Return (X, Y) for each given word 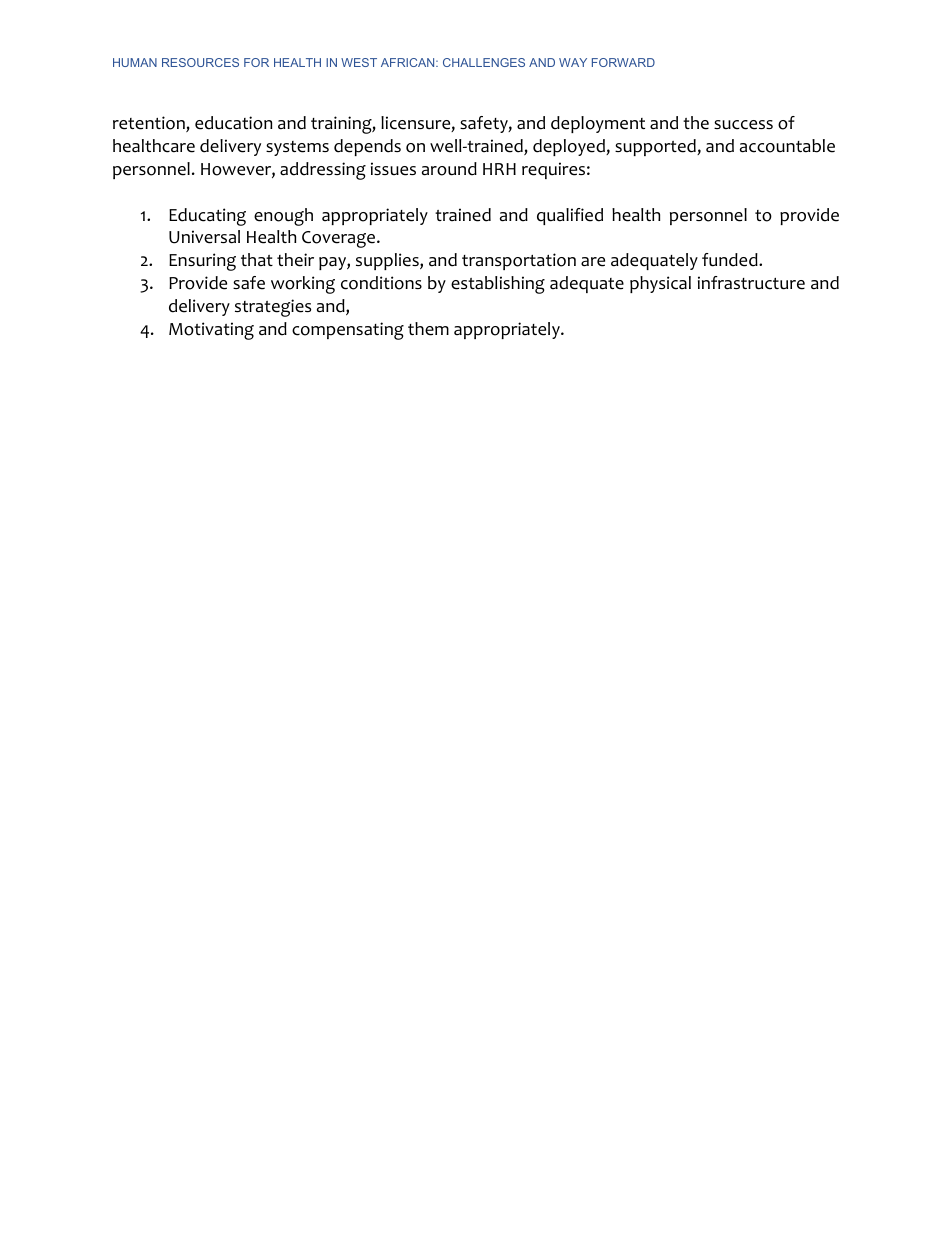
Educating (207, 217)
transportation (519, 261)
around (449, 169)
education (233, 123)
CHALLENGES (484, 62)
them (428, 329)
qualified (570, 216)
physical (660, 284)
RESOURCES (200, 62)
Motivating (211, 331)
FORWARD (623, 62)
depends (367, 147)
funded (731, 260)
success (743, 125)
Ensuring (202, 262)
